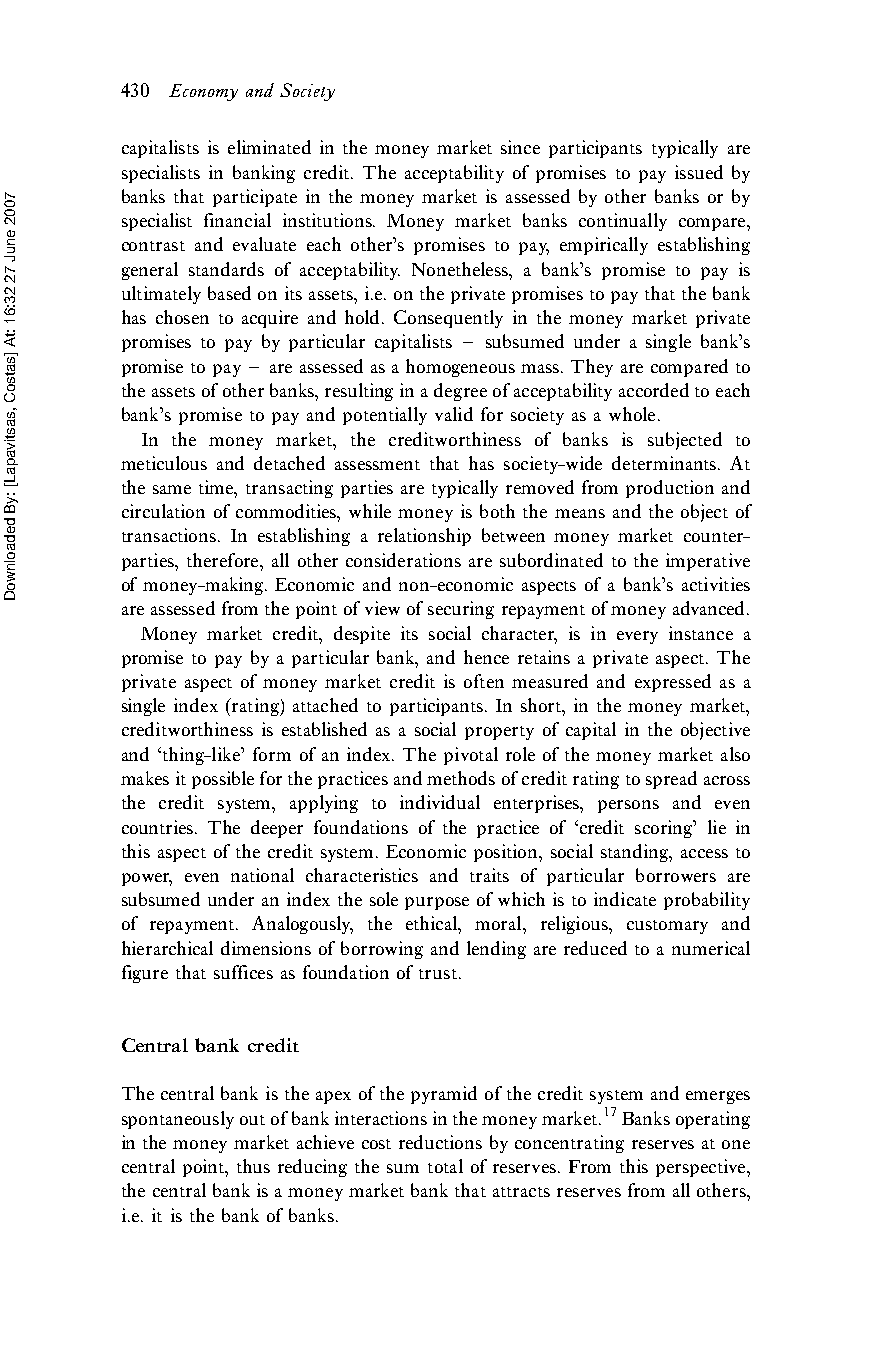  I want to click on Economy, so click(203, 92).
